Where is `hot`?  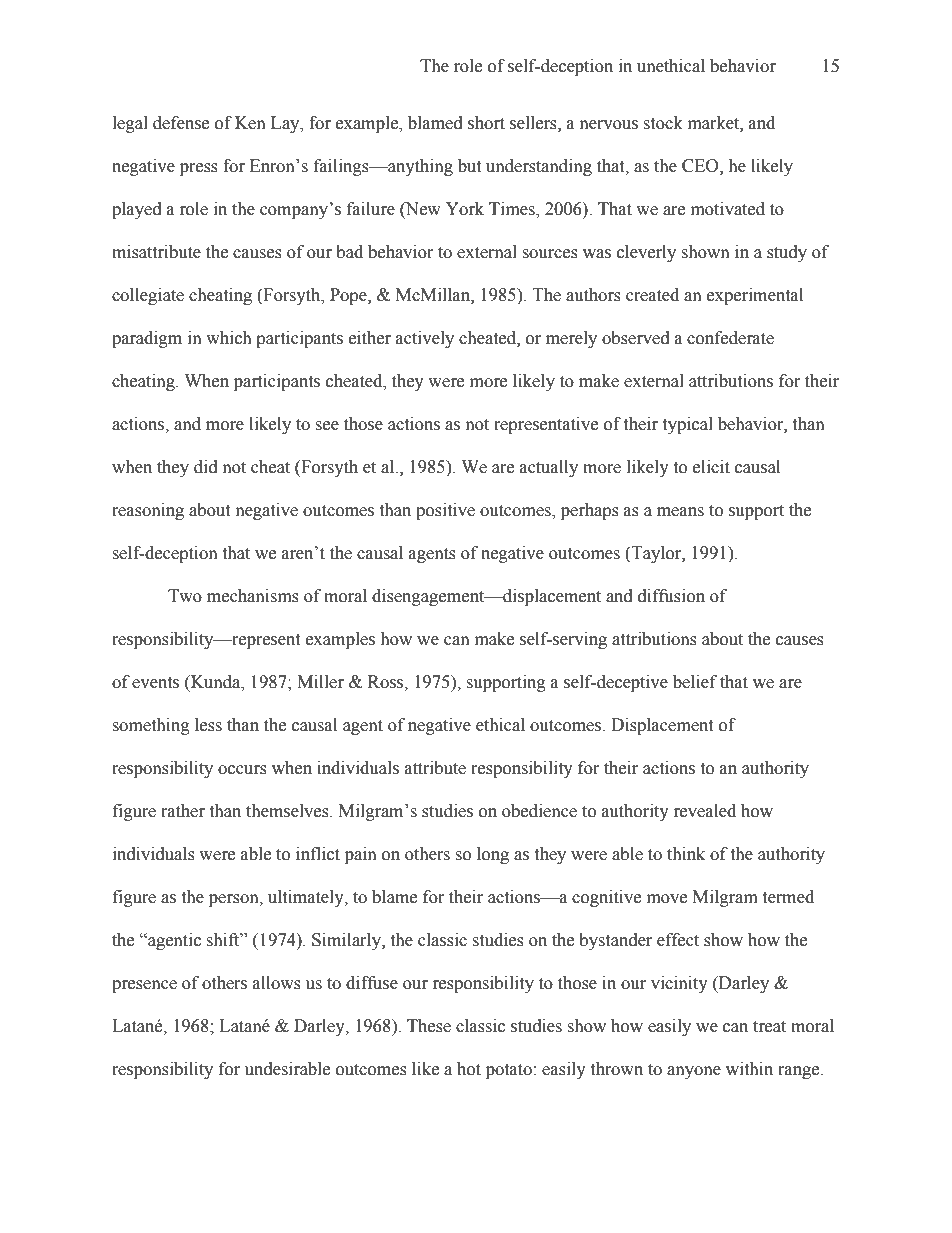 hot is located at coordinates (469, 1069).
